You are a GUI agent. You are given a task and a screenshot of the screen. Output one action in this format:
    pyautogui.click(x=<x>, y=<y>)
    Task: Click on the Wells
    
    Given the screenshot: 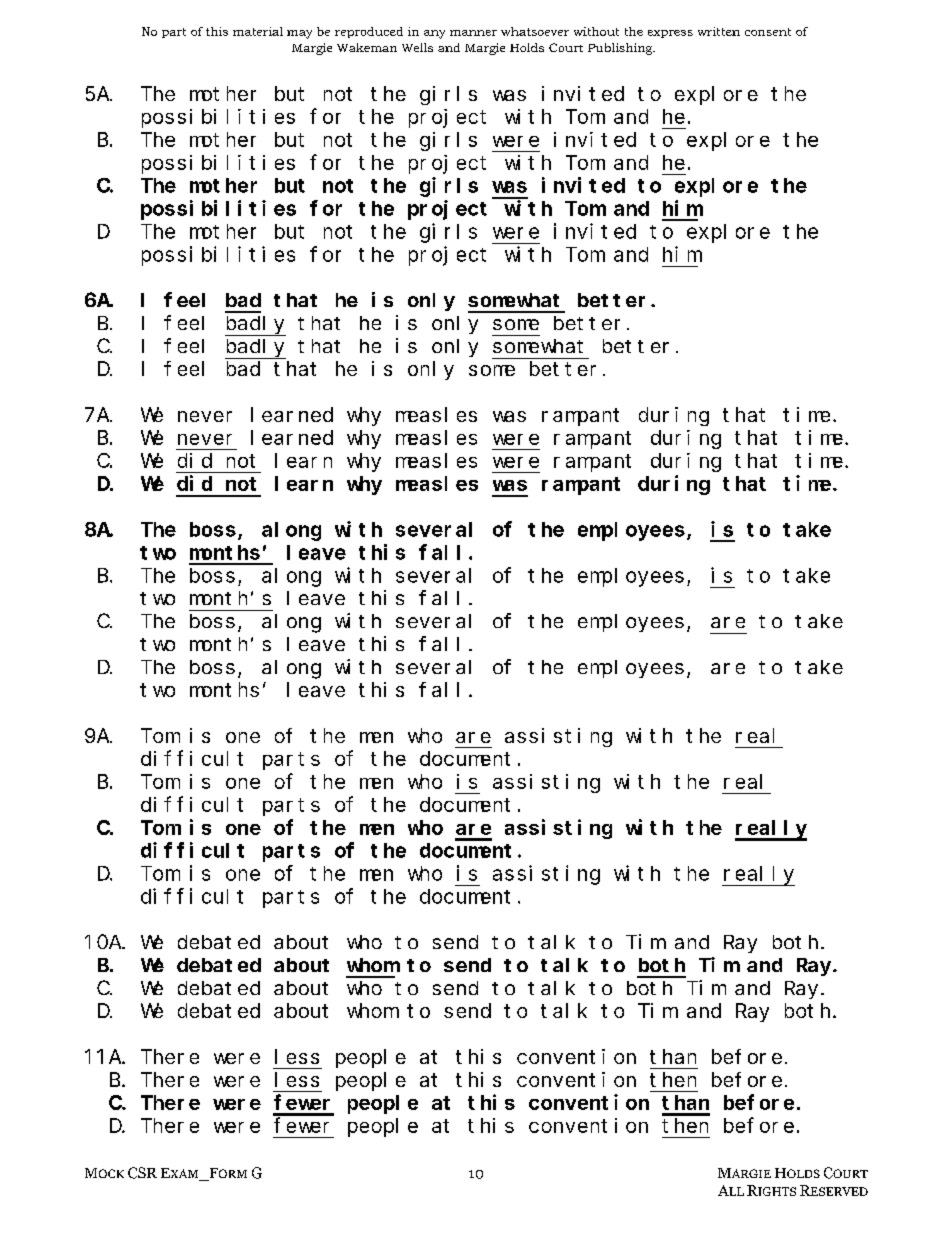 What is the action you would take?
    pyautogui.click(x=417, y=47)
